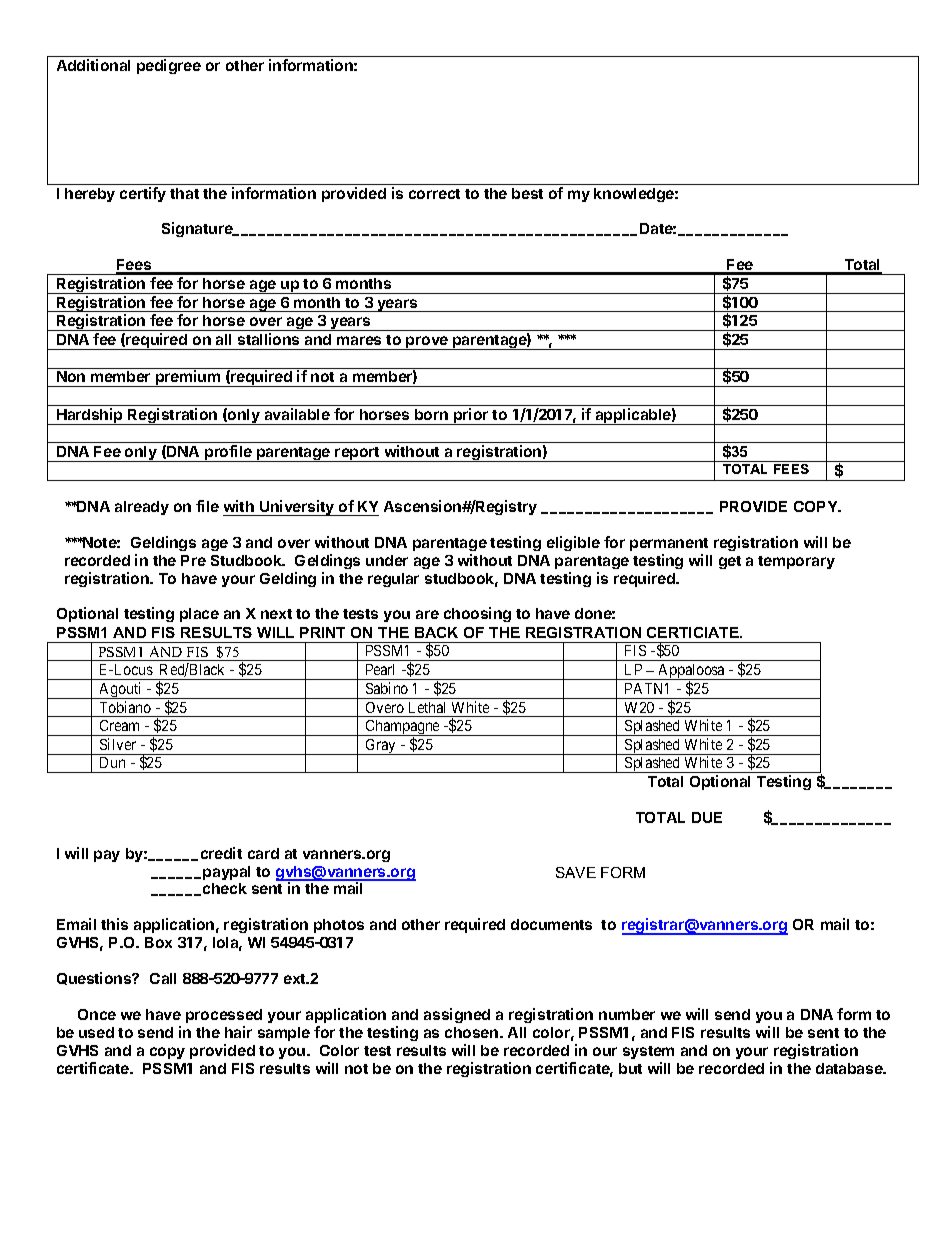 This image has height=1233, width=952. I want to click on pedigree, so click(169, 66).
